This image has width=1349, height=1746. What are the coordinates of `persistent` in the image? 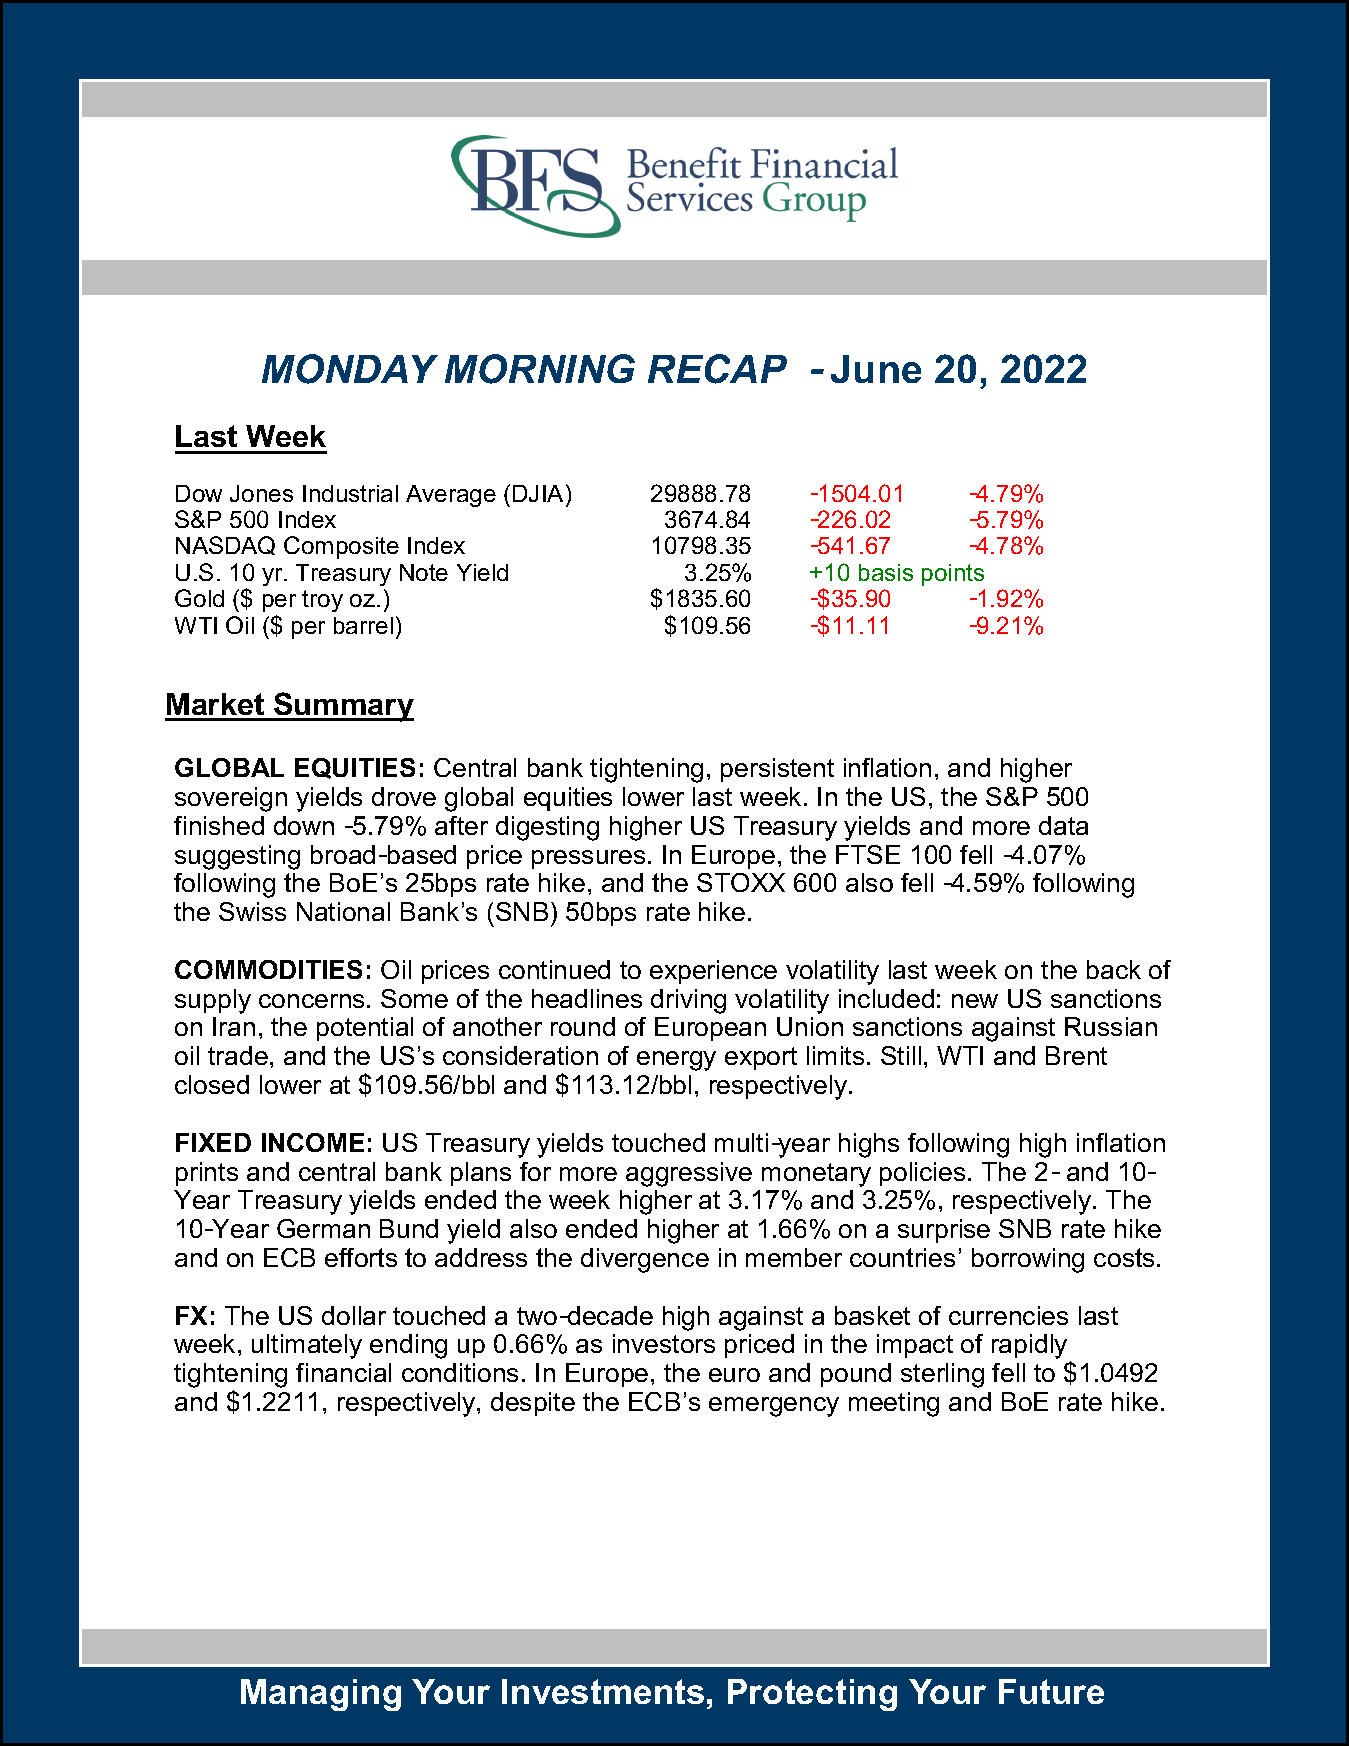 It's located at (777, 770).
